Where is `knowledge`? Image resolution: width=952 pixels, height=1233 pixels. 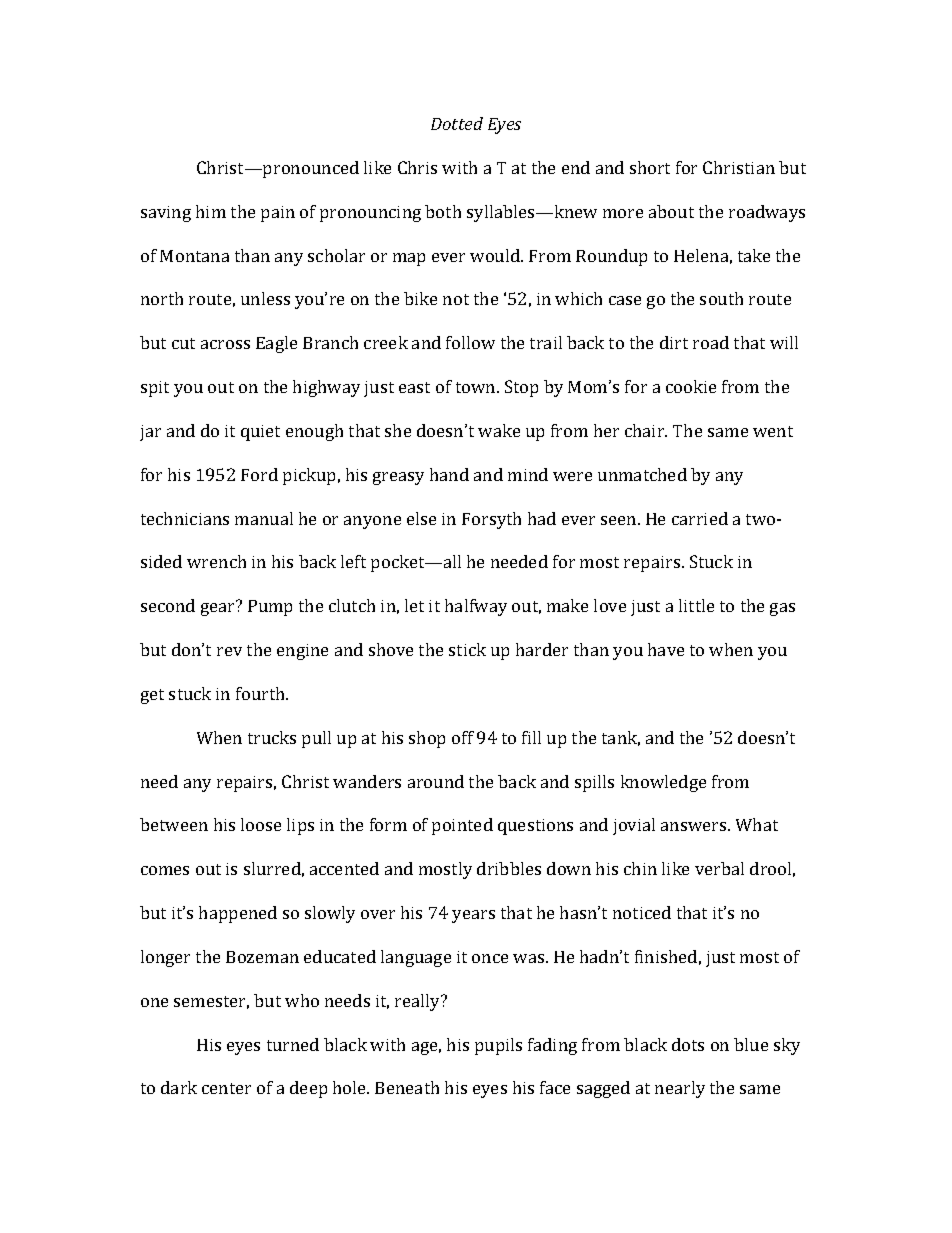
knowledge is located at coordinates (663, 783).
